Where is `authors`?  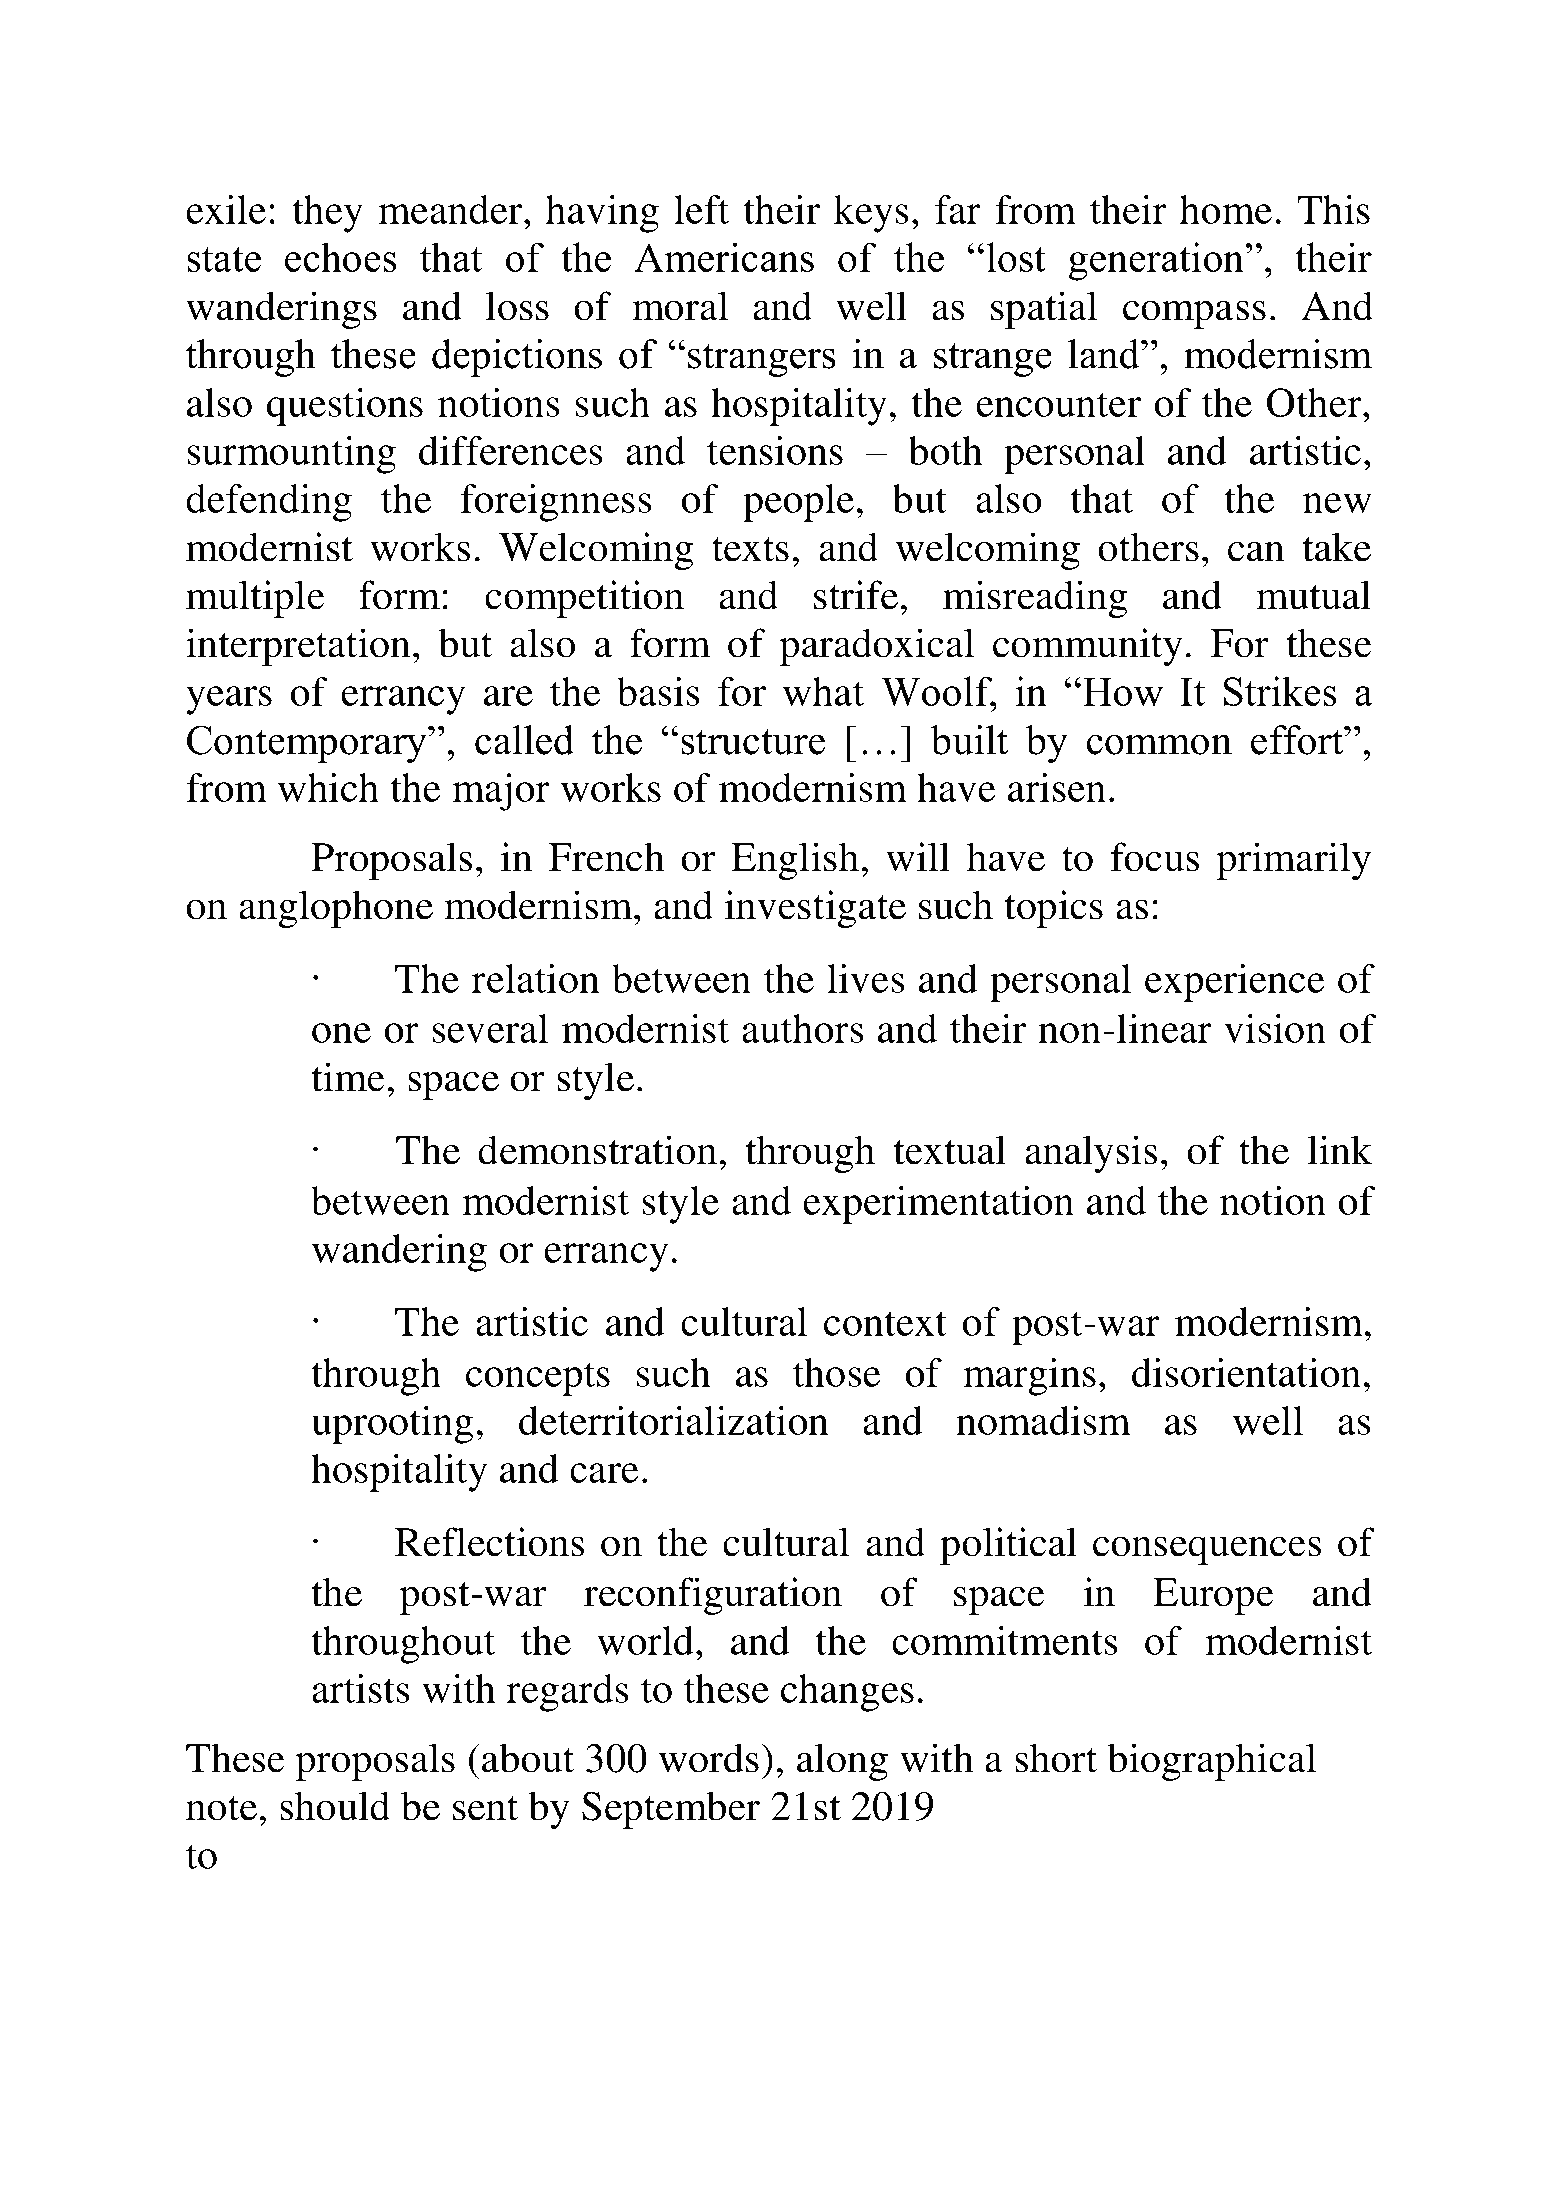 authors is located at coordinates (802, 1028).
